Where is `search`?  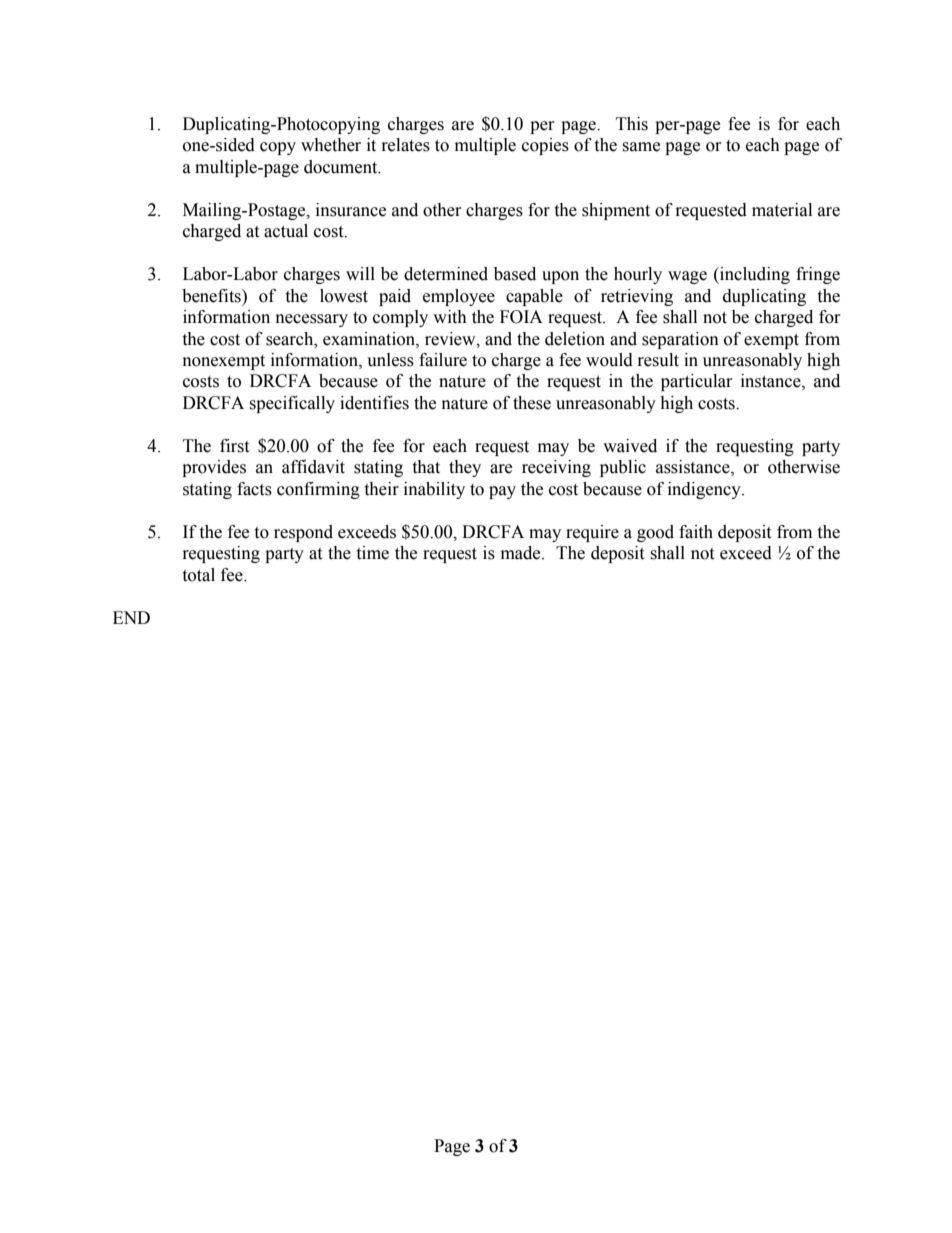 search is located at coordinates (291, 339).
